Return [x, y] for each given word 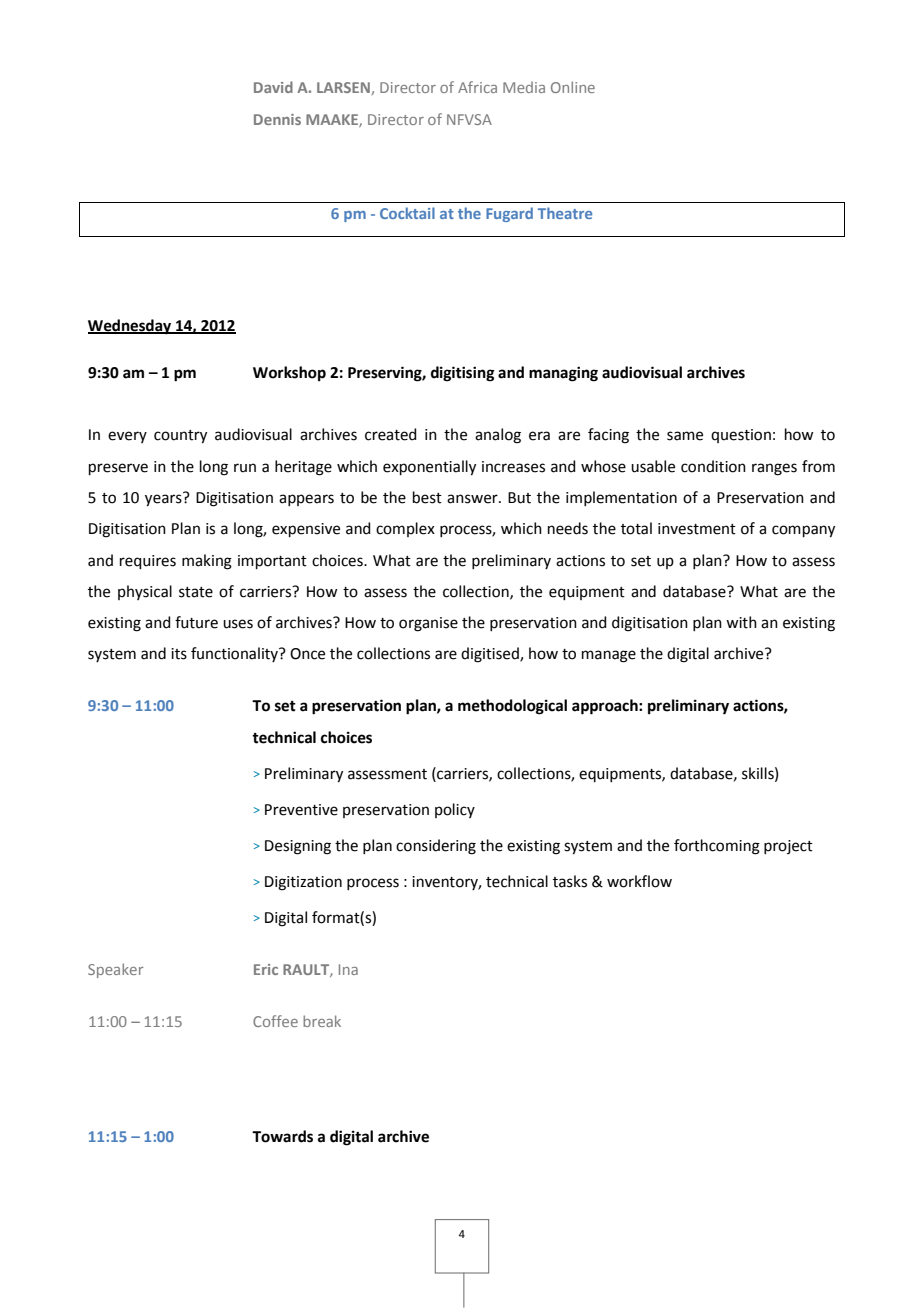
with [741, 622]
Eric [266, 969]
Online [573, 87]
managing [563, 374]
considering [436, 847]
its [179, 654]
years [164, 499]
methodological [512, 707]
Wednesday [131, 327]
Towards [282, 1136]
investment [697, 529]
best [427, 497]
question [741, 436]
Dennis [277, 119]
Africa [477, 87]
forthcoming [717, 847]
